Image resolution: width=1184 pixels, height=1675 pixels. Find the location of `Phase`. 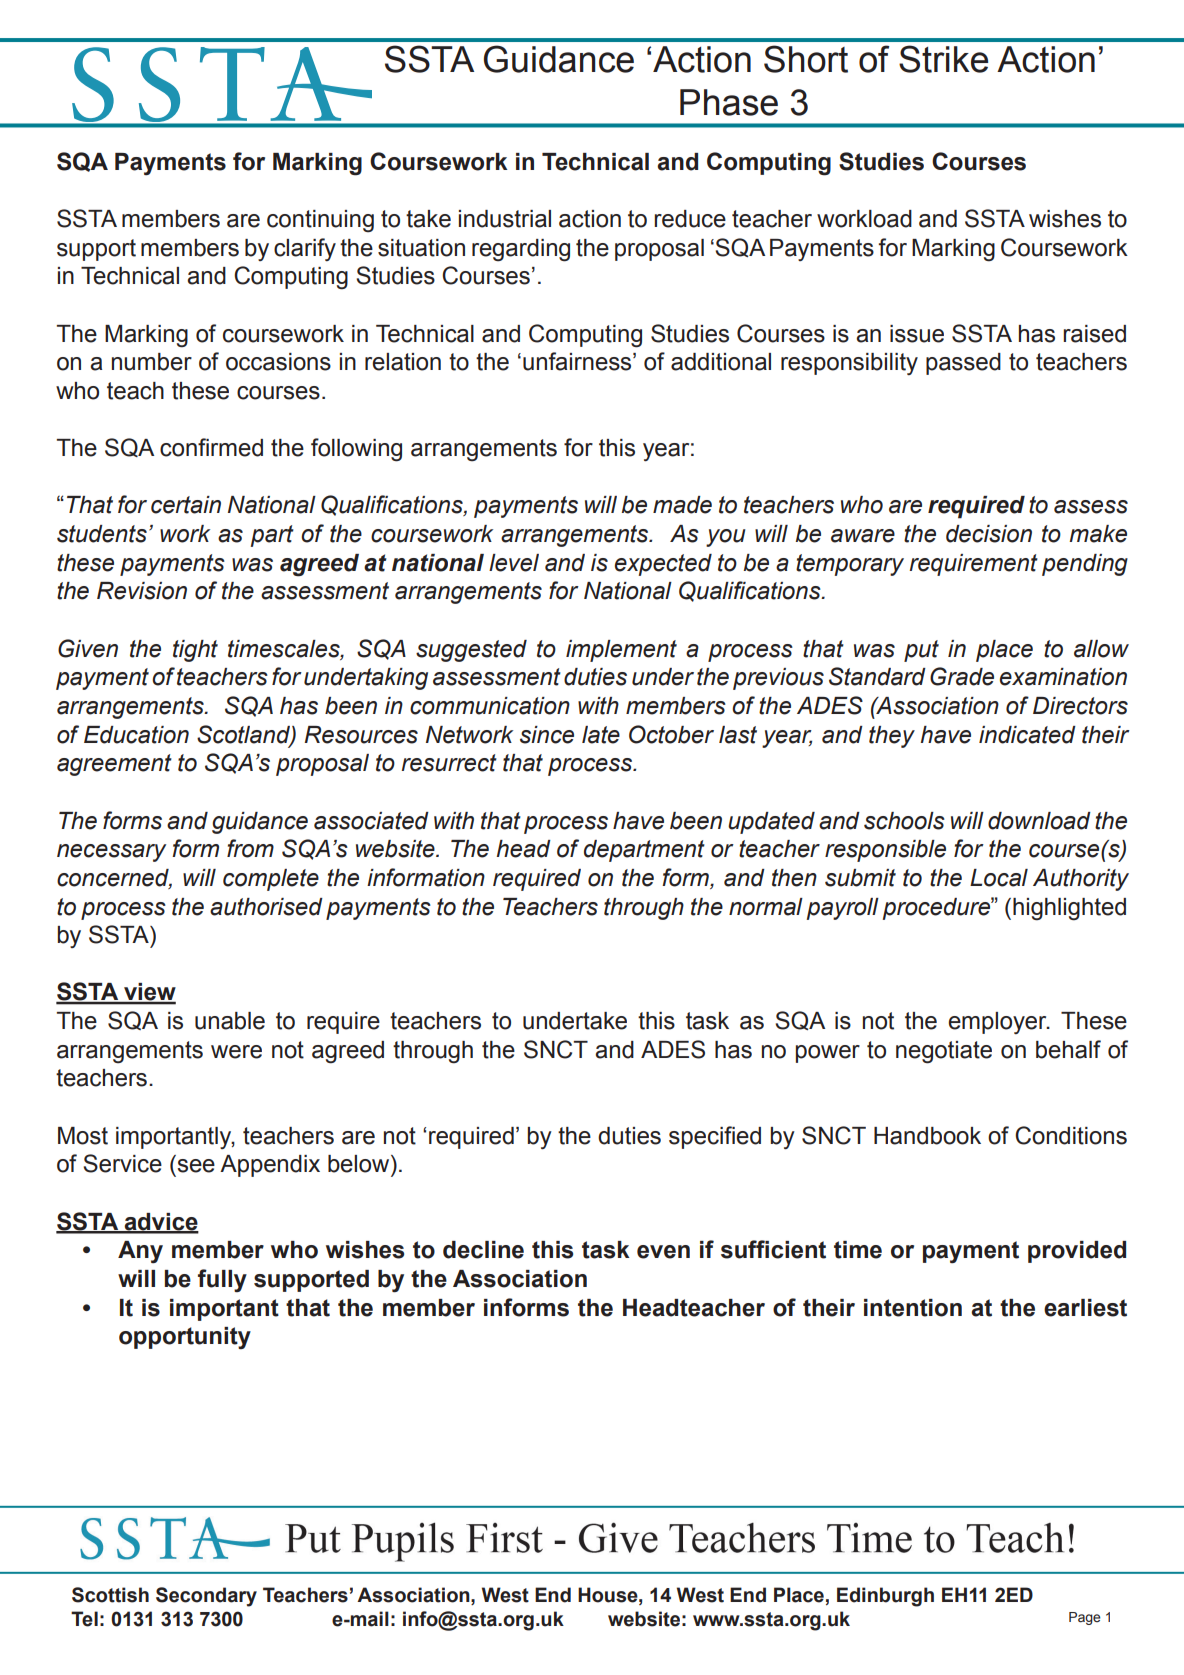

Phase is located at coordinates (729, 102).
